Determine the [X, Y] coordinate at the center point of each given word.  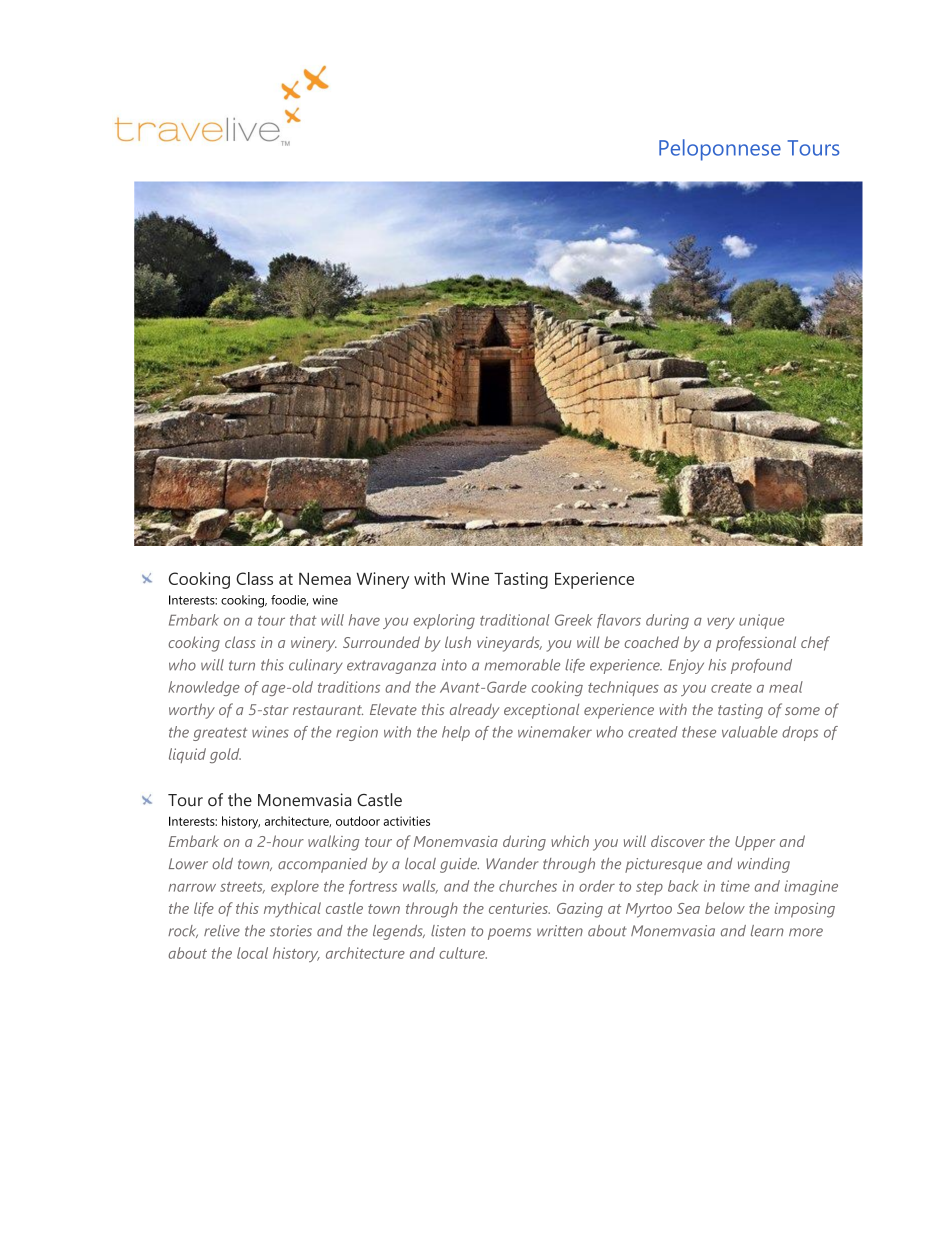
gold [225, 755]
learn [767, 931]
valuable [750, 732]
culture [463, 953]
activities [407, 821]
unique [761, 621]
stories [291, 931]
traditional [515, 620]
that [303, 620]
